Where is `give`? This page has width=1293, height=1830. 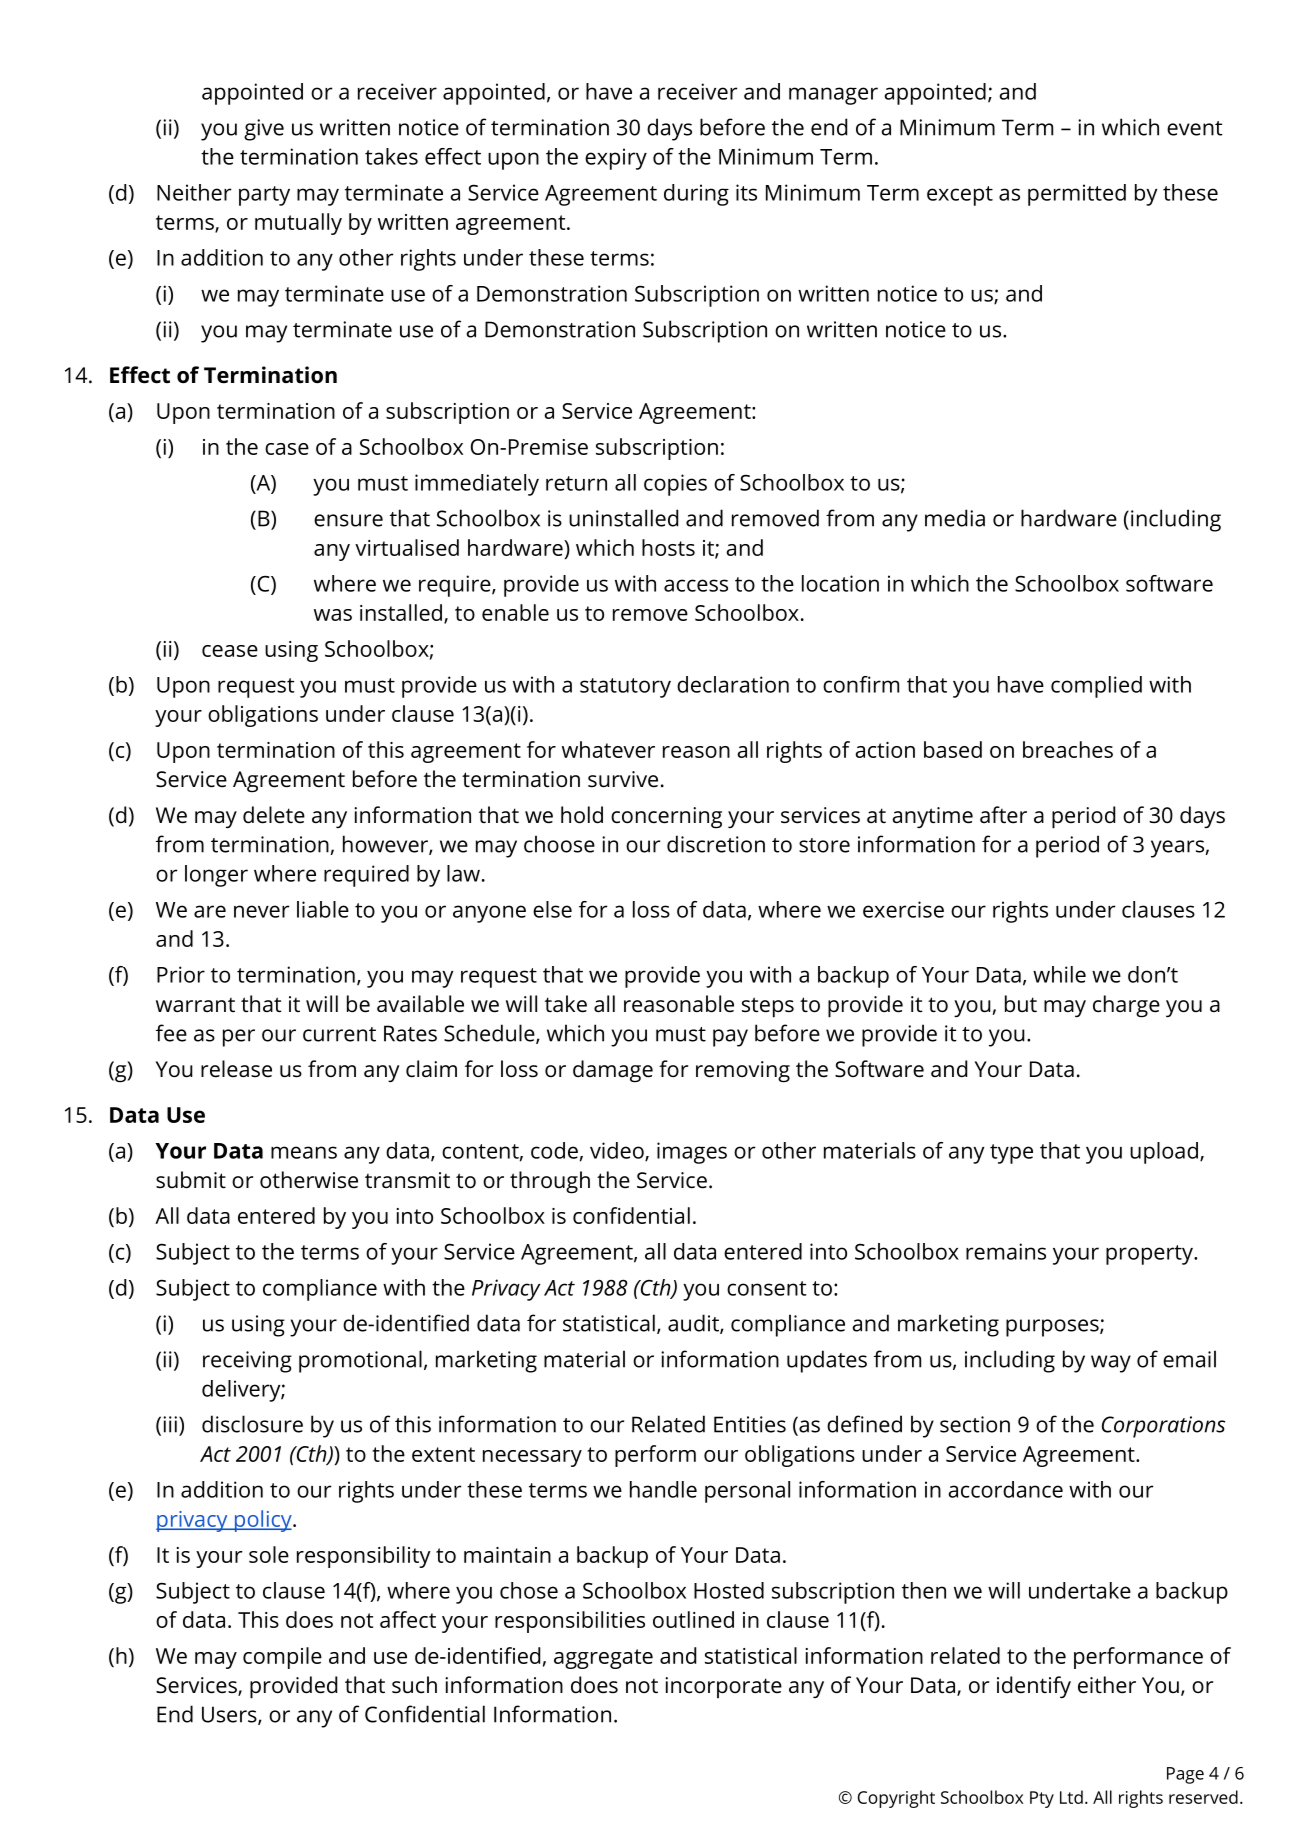 give is located at coordinates (264, 130).
